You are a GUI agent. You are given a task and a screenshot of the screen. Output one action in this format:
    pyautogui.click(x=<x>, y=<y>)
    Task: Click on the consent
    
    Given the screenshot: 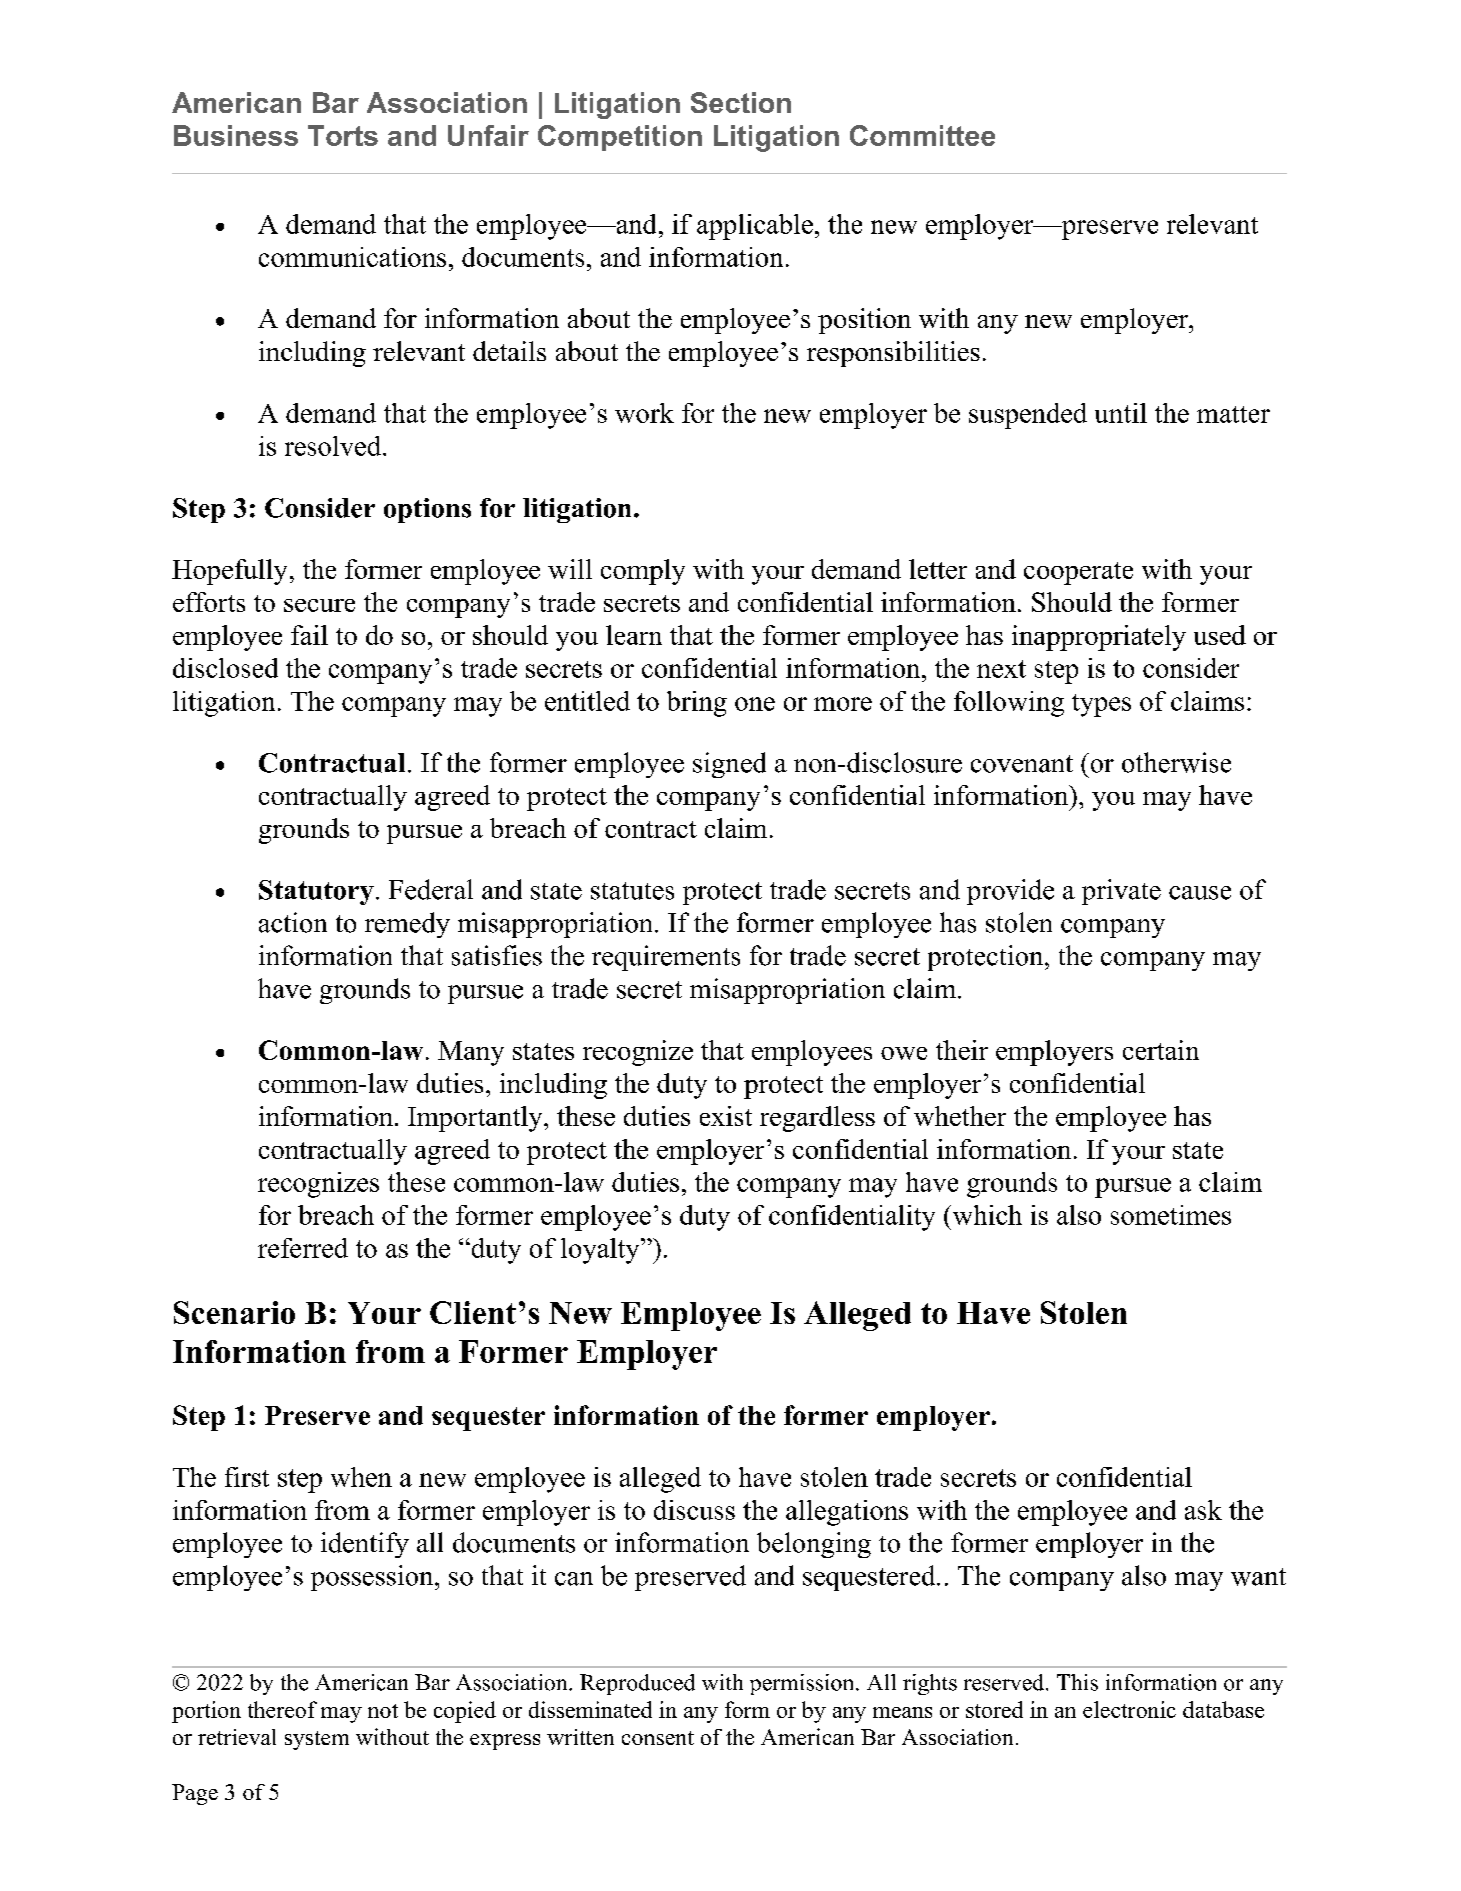 What is the action you would take?
    pyautogui.click(x=658, y=1738)
